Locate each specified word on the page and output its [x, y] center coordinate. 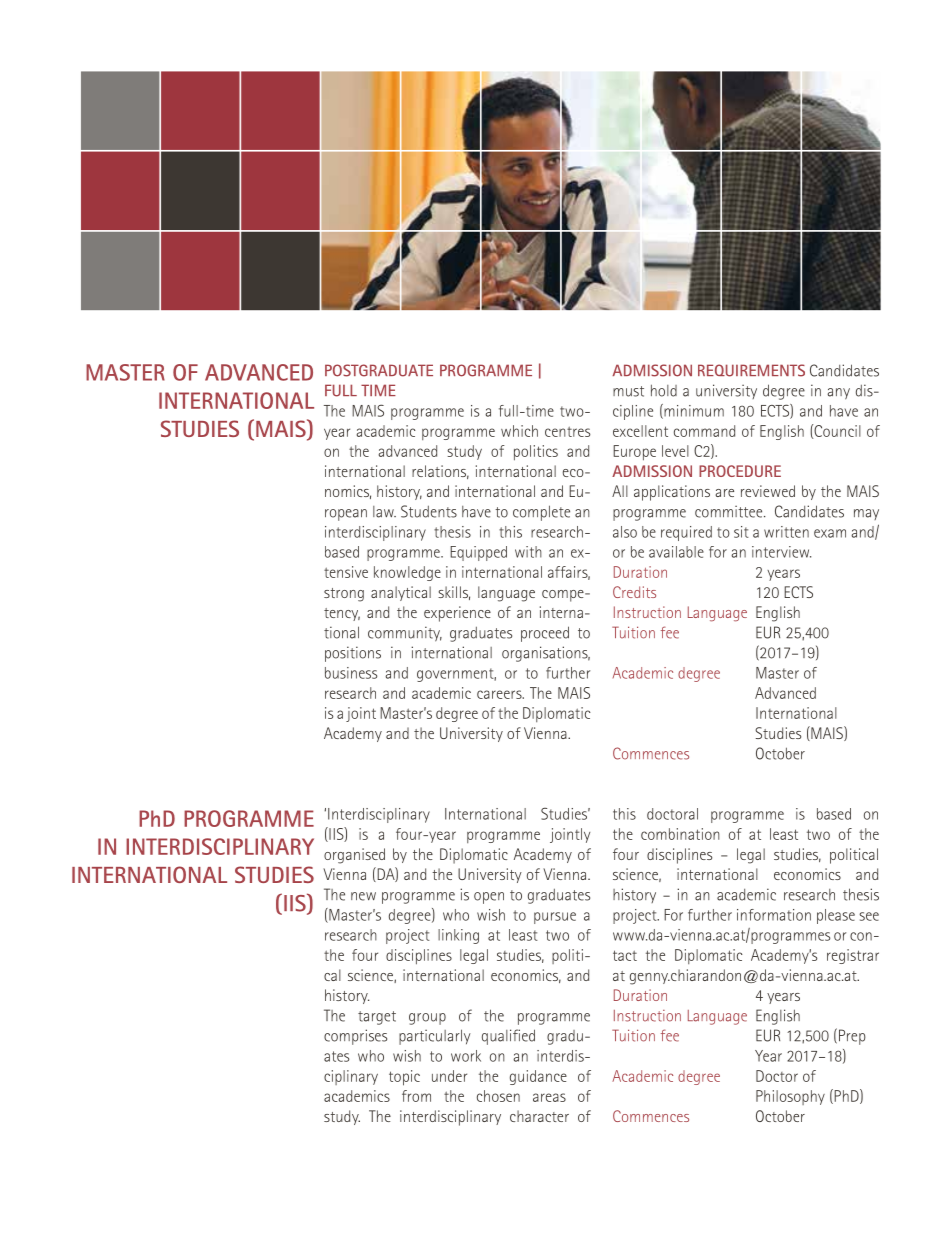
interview [781, 552]
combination [680, 834]
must [628, 391]
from [416, 1096]
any [838, 394]
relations [440, 472]
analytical [401, 593]
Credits [634, 592]
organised [354, 856]
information [774, 915]
